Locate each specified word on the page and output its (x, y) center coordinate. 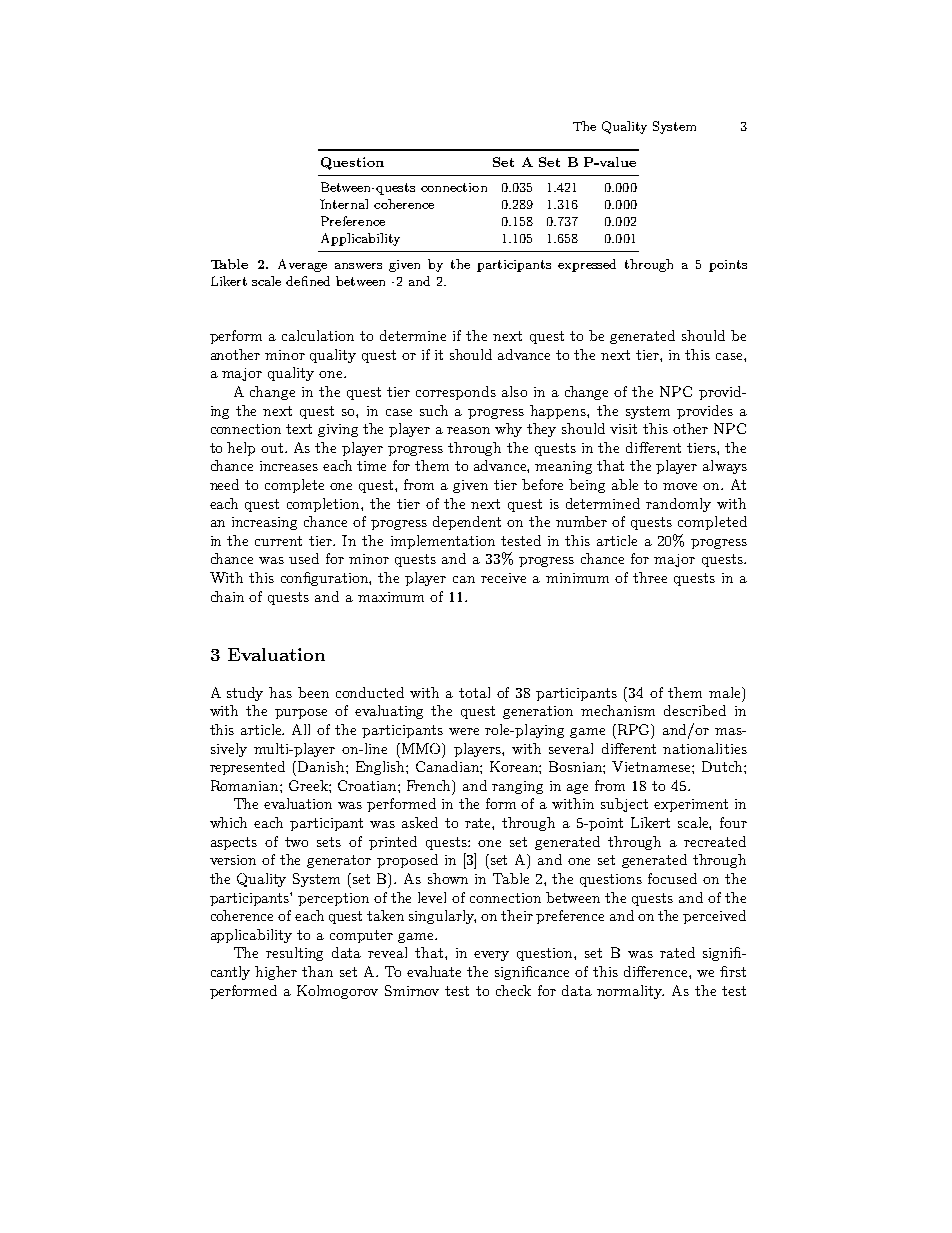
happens (559, 412)
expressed (587, 265)
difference (657, 971)
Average (302, 265)
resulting (294, 954)
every (491, 956)
